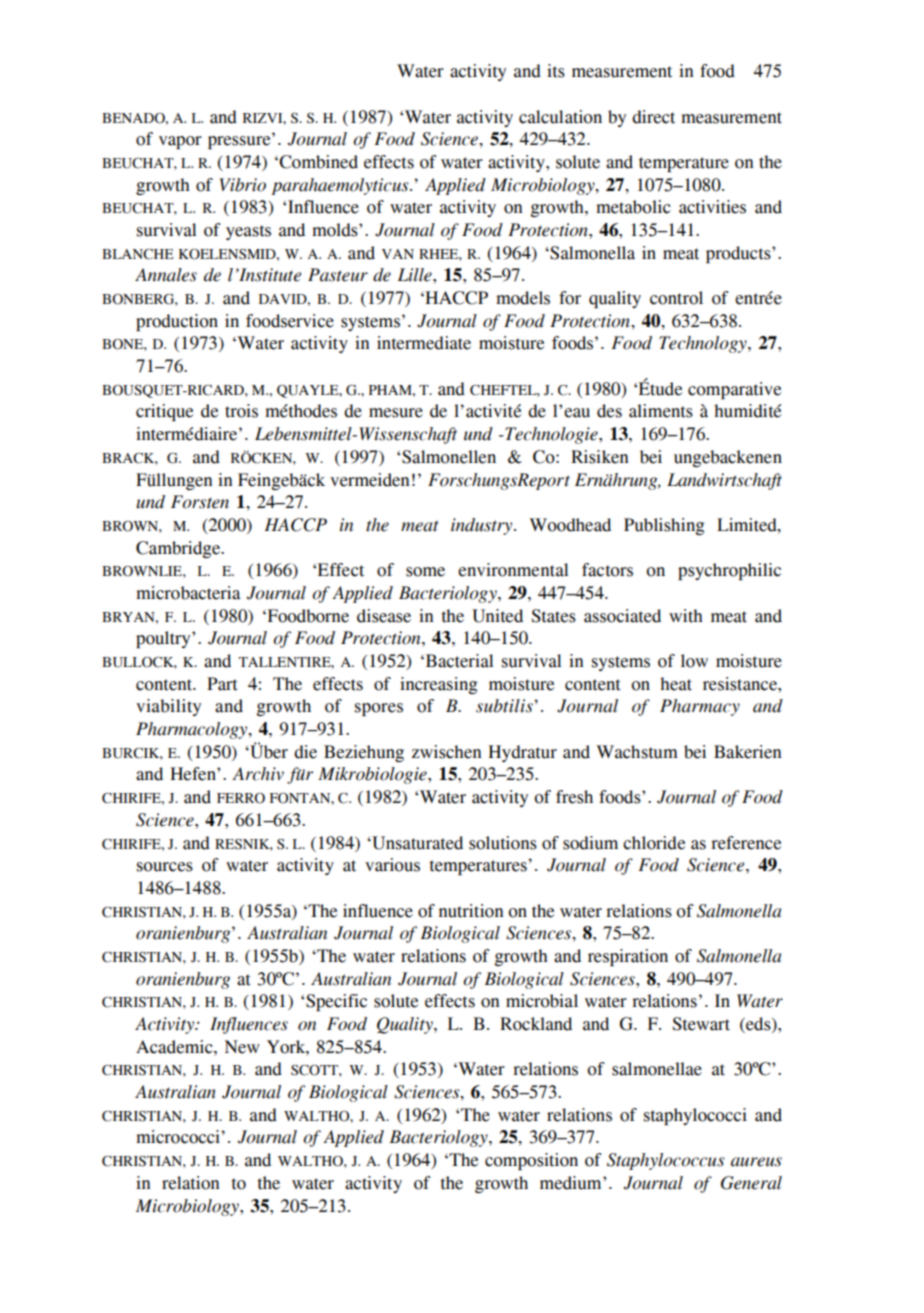 The image size is (924, 1313). I want to click on calculation, so click(560, 117).
